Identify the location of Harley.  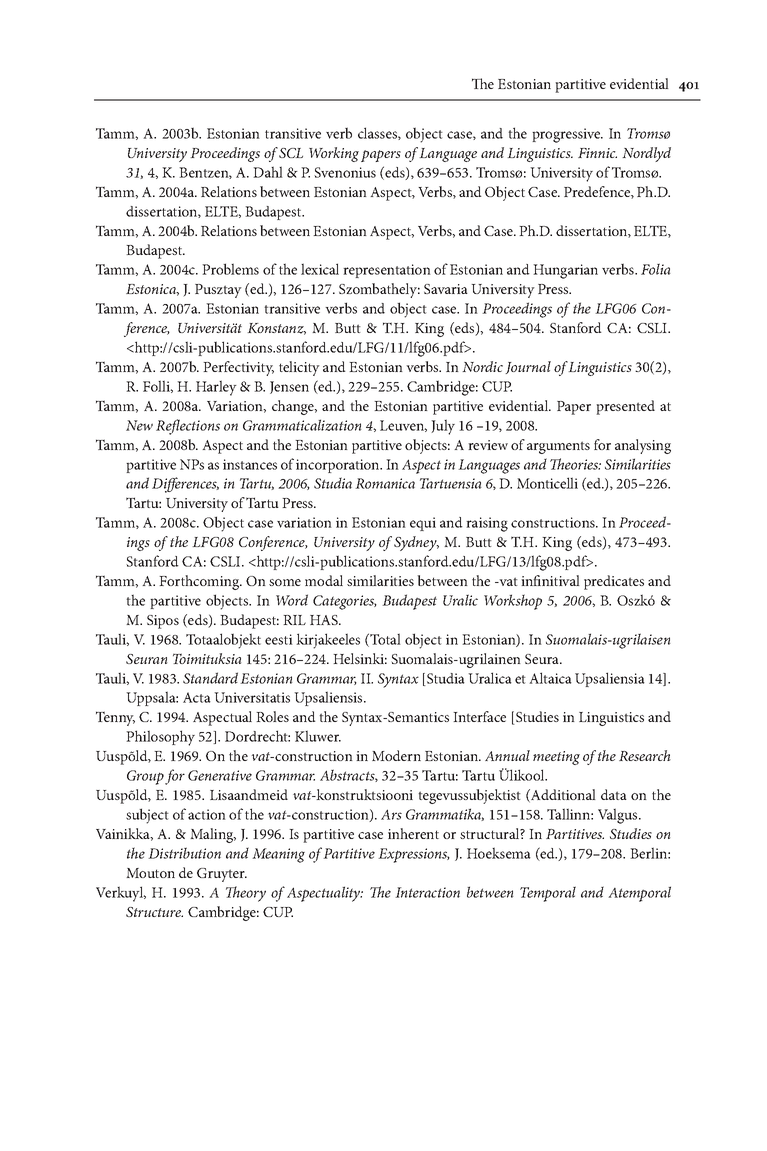
(216, 388).
